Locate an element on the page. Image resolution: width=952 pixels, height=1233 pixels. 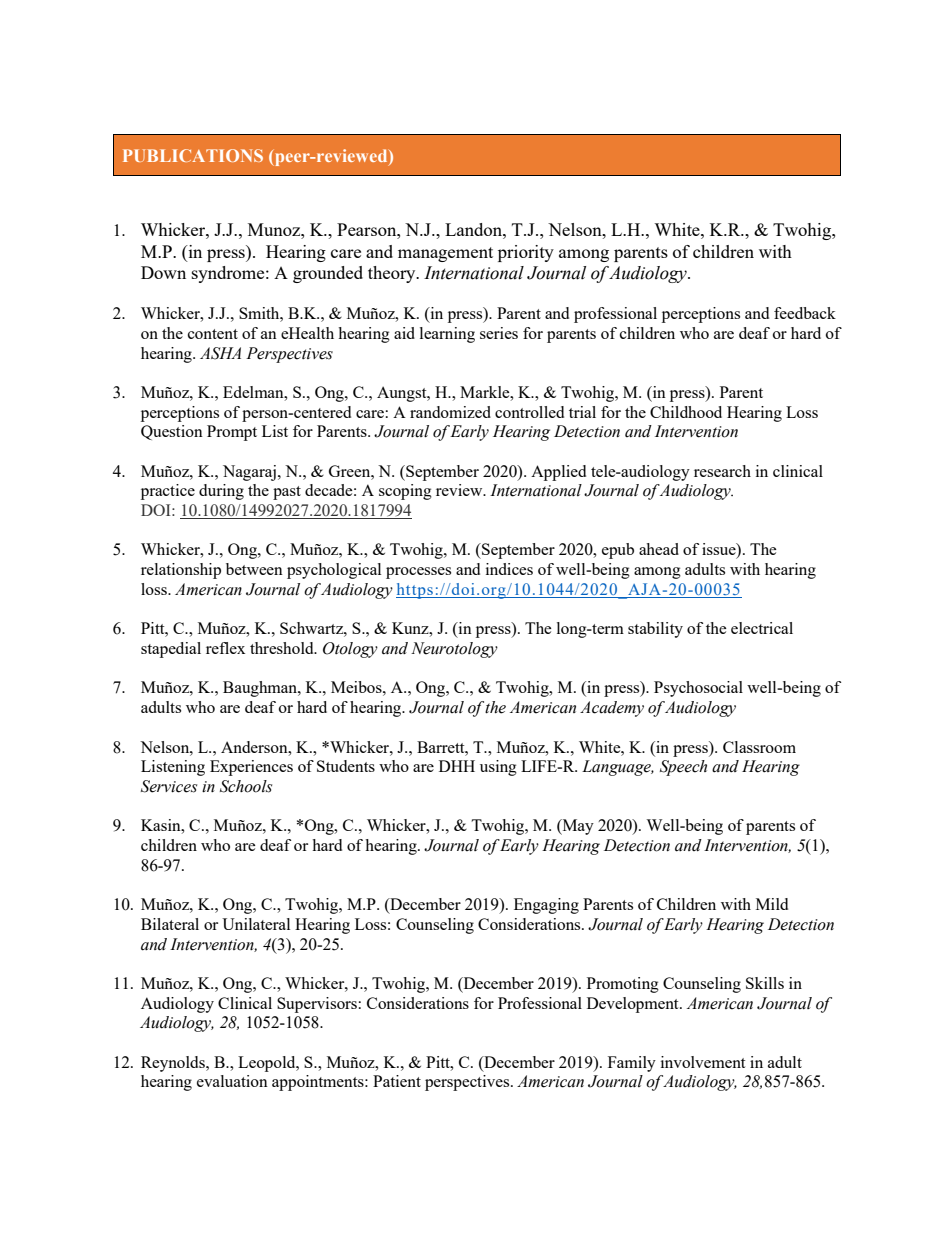
Mild is located at coordinates (772, 904).
